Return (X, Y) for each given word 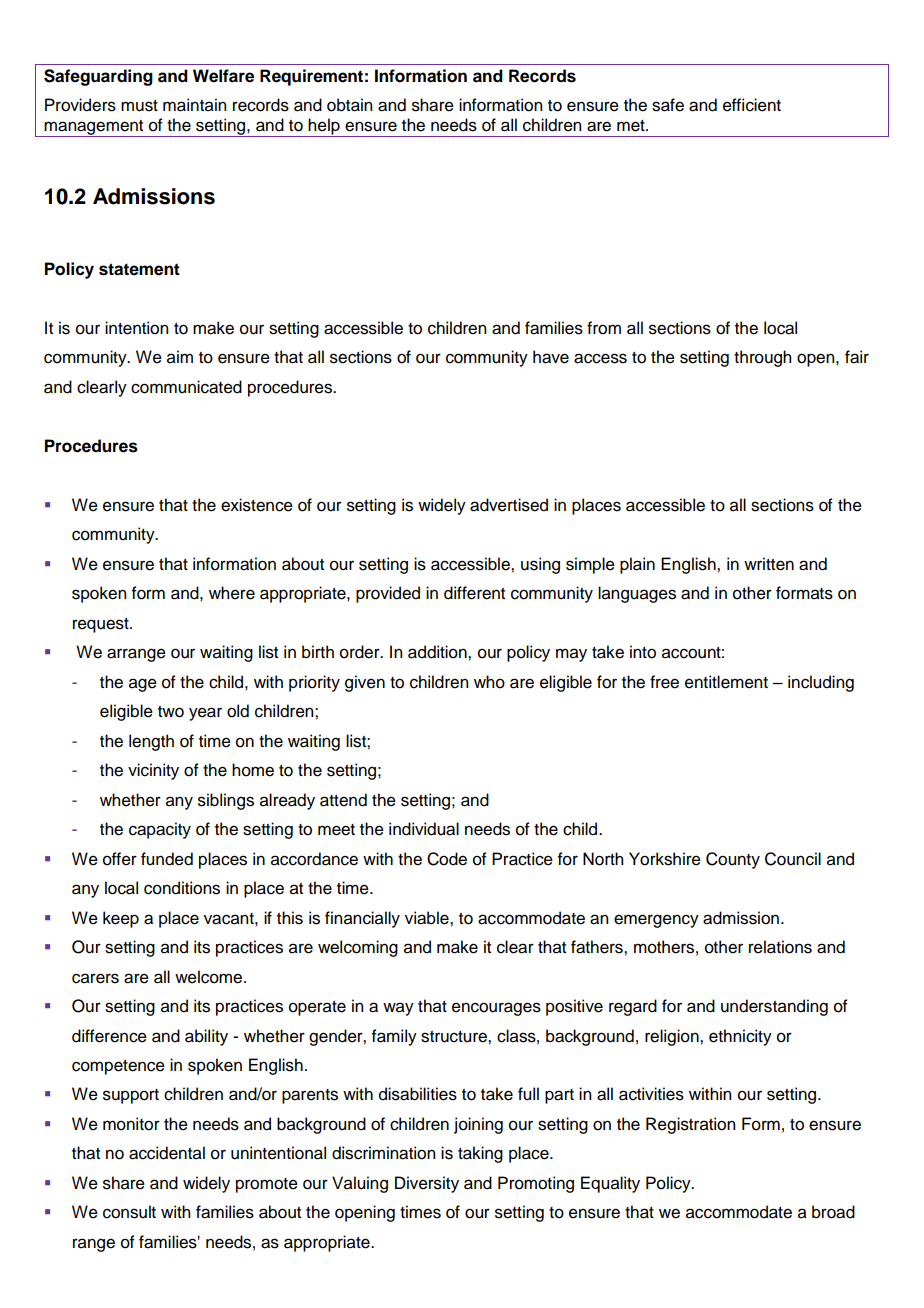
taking (480, 1154)
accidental (167, 1153)
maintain (194, 105)
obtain (349, 105)
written (769, 564)
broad (833, 1212)
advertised (509, 505)
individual (424, 829)
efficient (752, 105)
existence (257, 505)
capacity (160, 830)
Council (793, 859)
